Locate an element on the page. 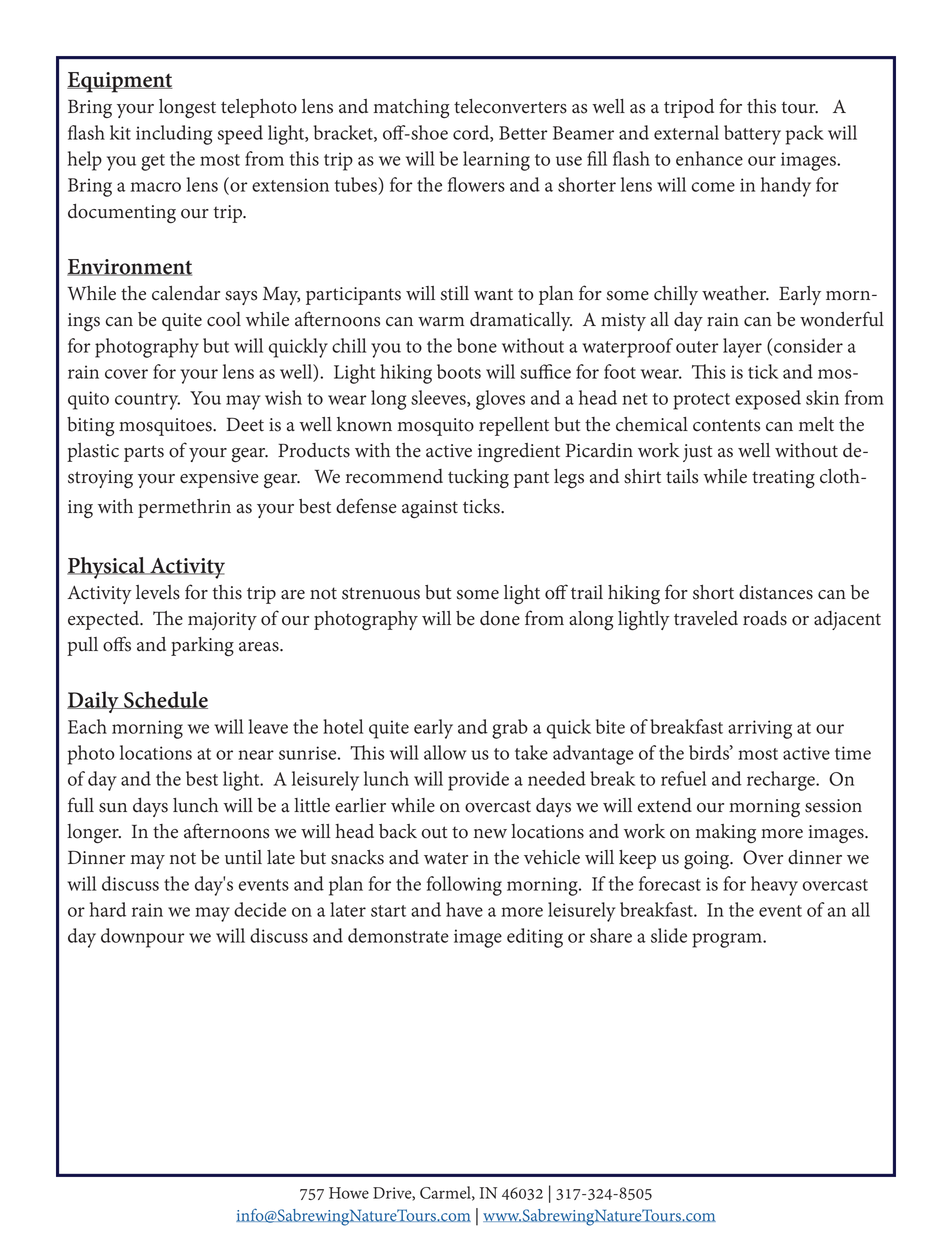 This page has width=952, height=1233. battery is located at coordinates (752, 135).
